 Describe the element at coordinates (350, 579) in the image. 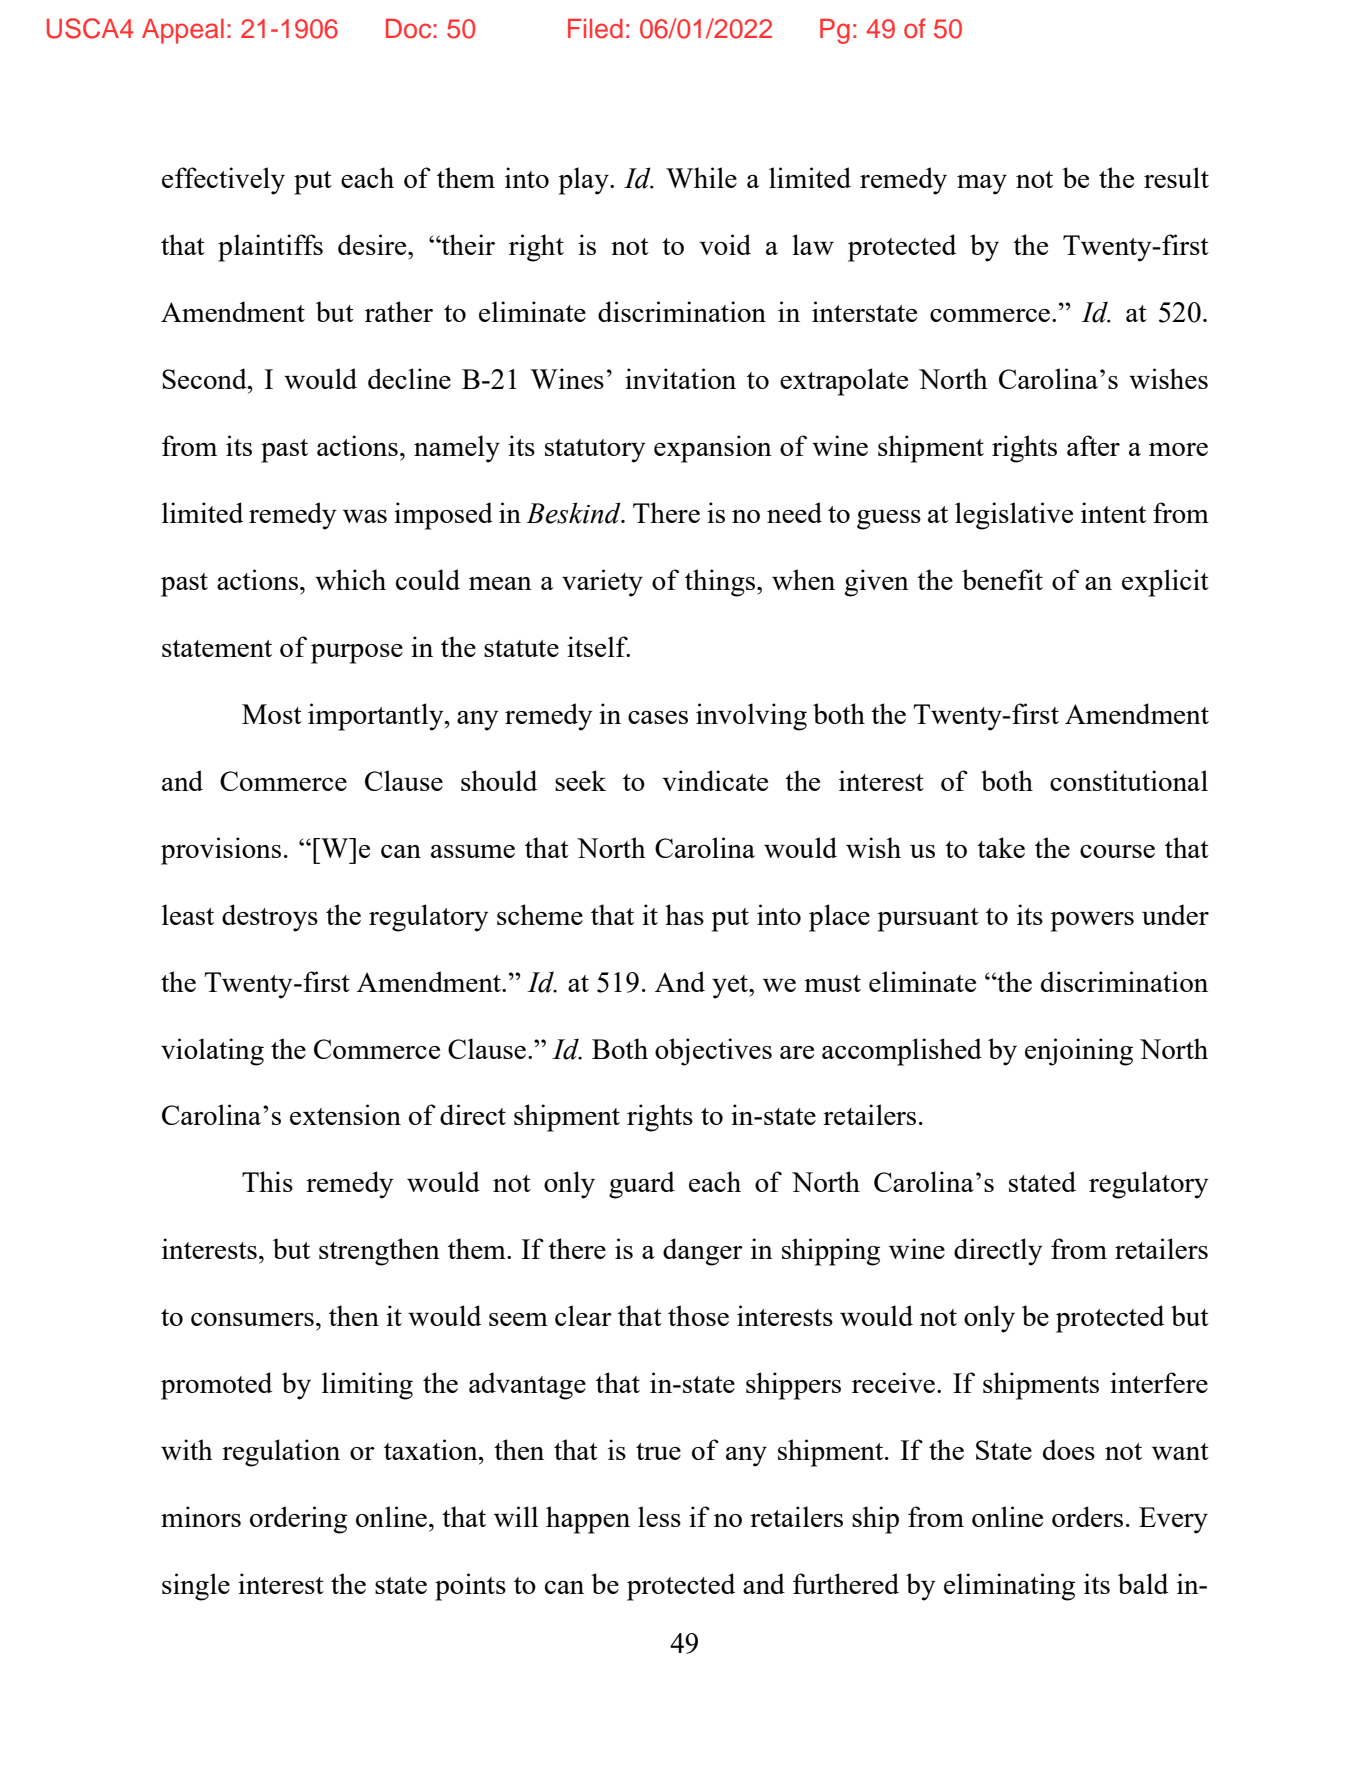

I see `which` at that location.
